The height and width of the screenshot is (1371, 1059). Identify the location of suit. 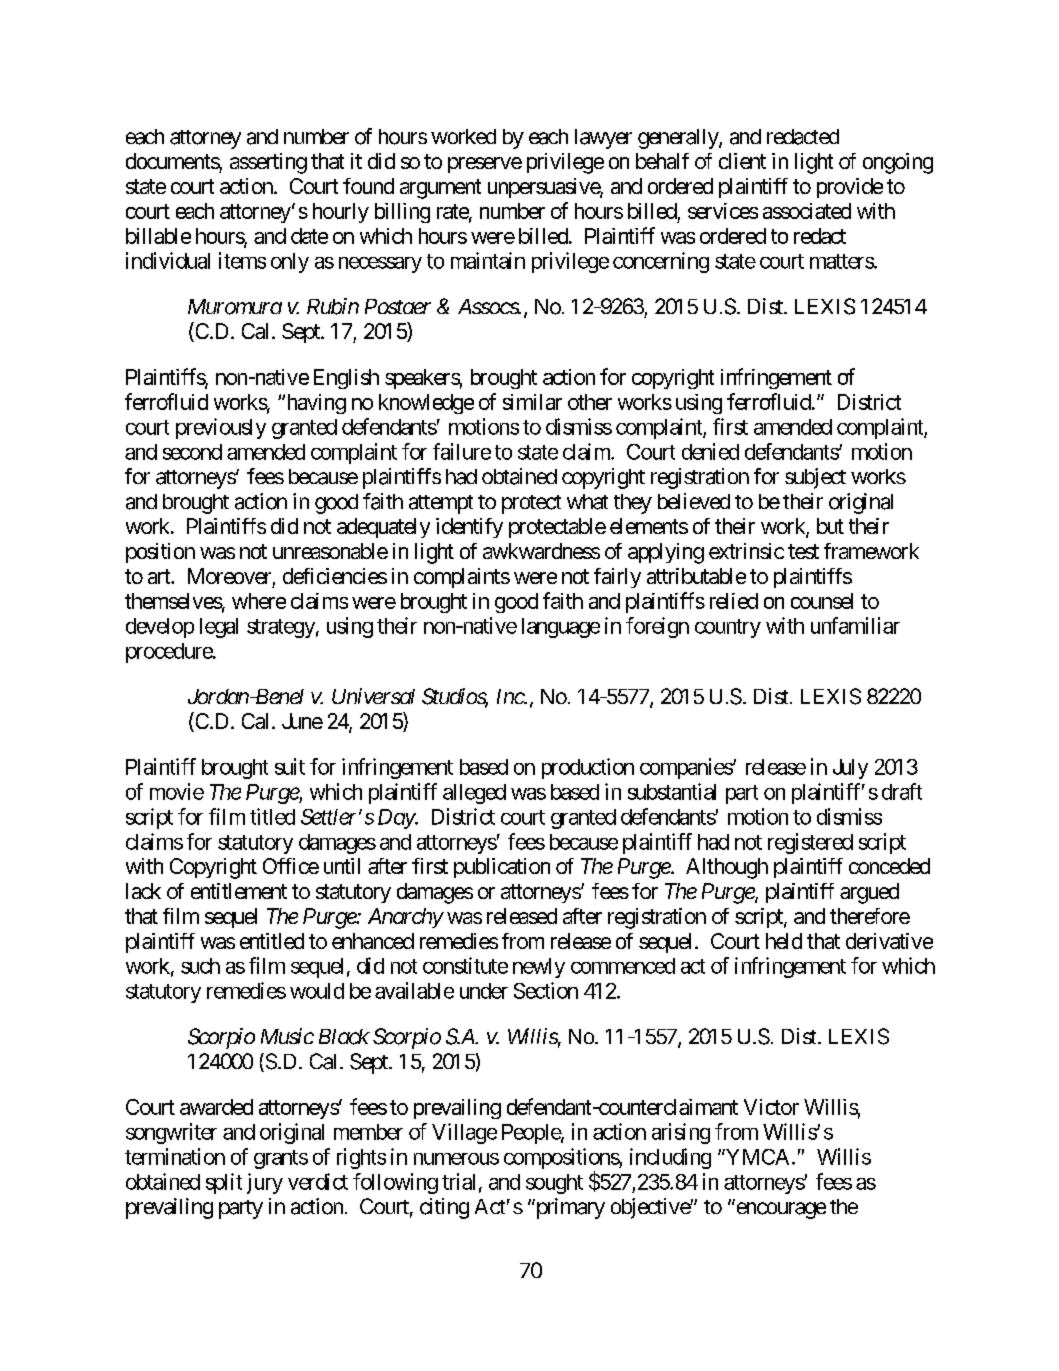
(290, 766).
